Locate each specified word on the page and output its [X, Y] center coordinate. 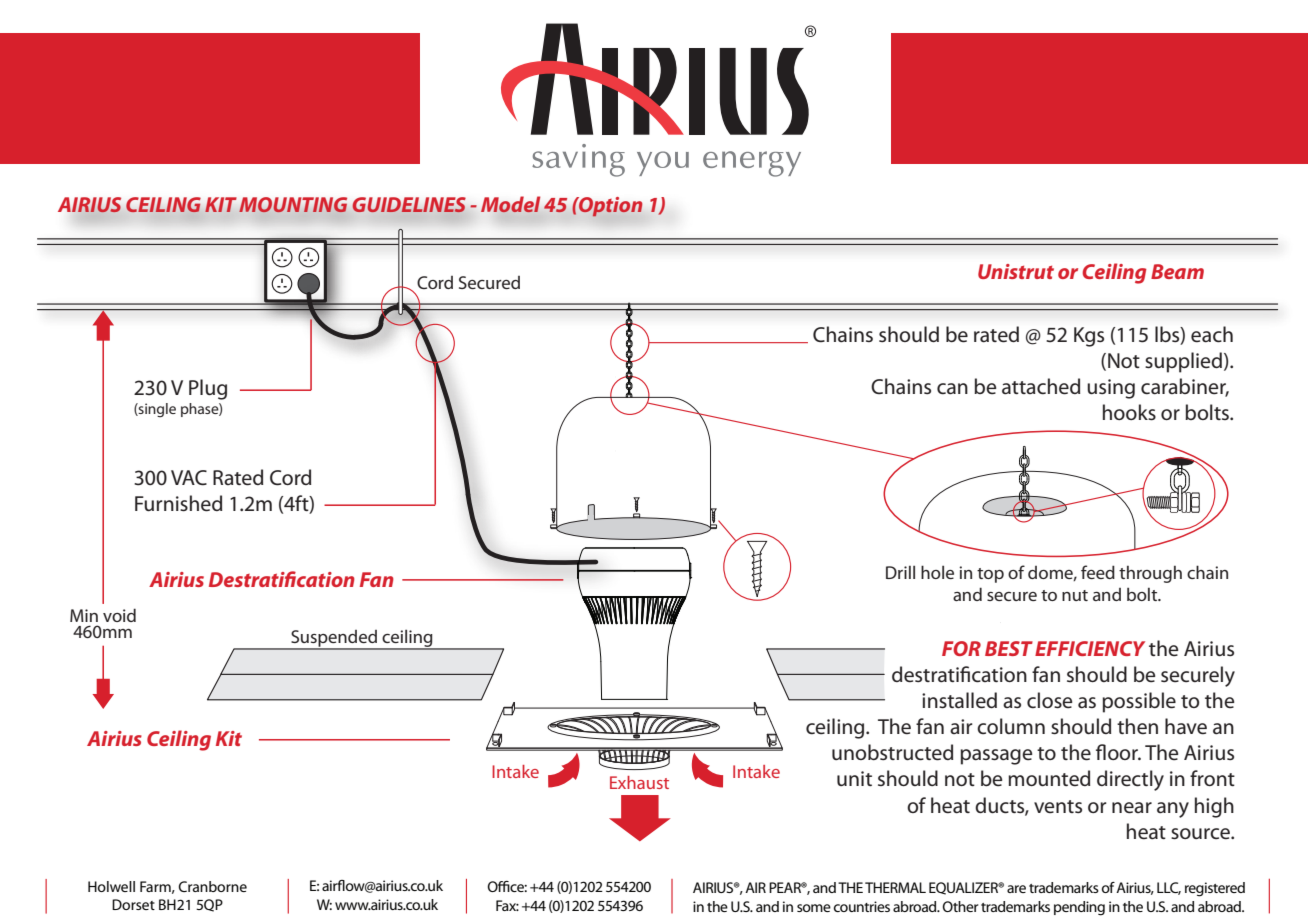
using [1111, 389]
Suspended [334, 639]
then [1137, 726]
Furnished [178, 503]
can [952, 389]
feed [1098, 572]
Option [609, 207]
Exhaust [639, 782]
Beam [1177, 271]
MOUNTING [293, 205]
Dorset [133, 904]
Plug [208, 389]
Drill [900, 572]
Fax [507, 905]
